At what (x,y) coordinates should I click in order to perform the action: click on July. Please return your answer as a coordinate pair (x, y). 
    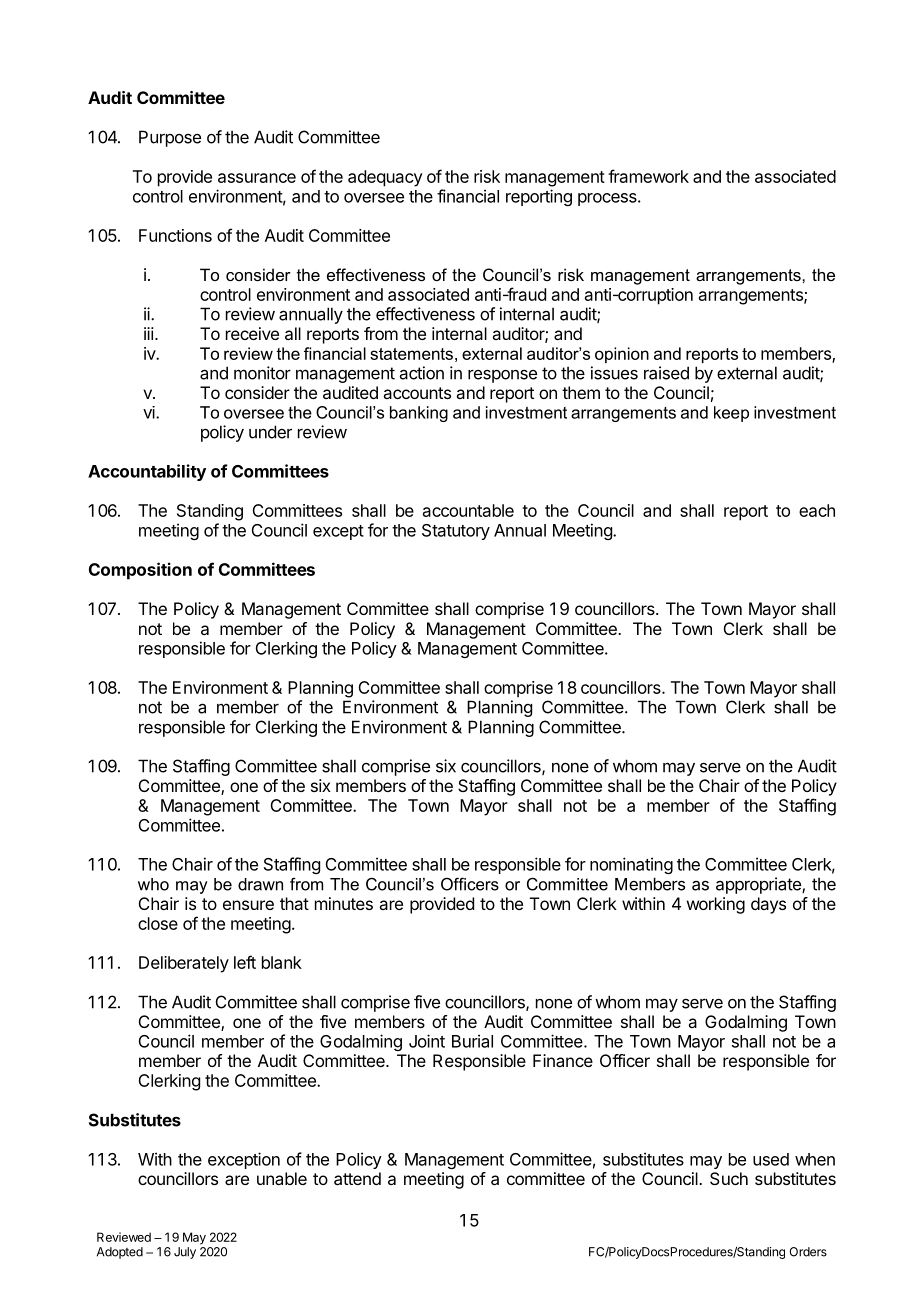
    Looking at the image, I should click on (185, 1253).
